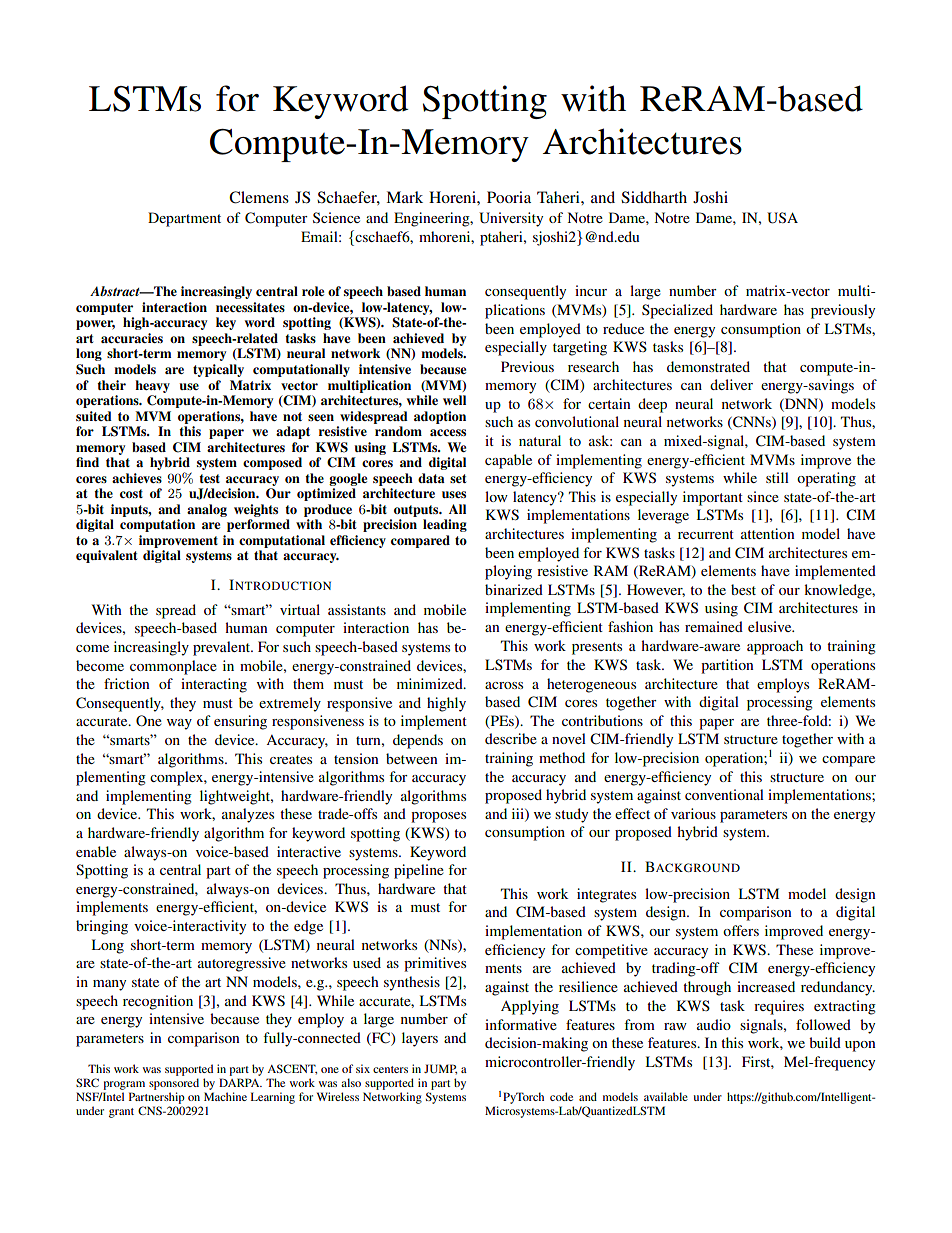 This screenshot has height=1233, width=952. Describe the element at coordinates (782, 218) in the screenshot. I see `USA` at that location.
